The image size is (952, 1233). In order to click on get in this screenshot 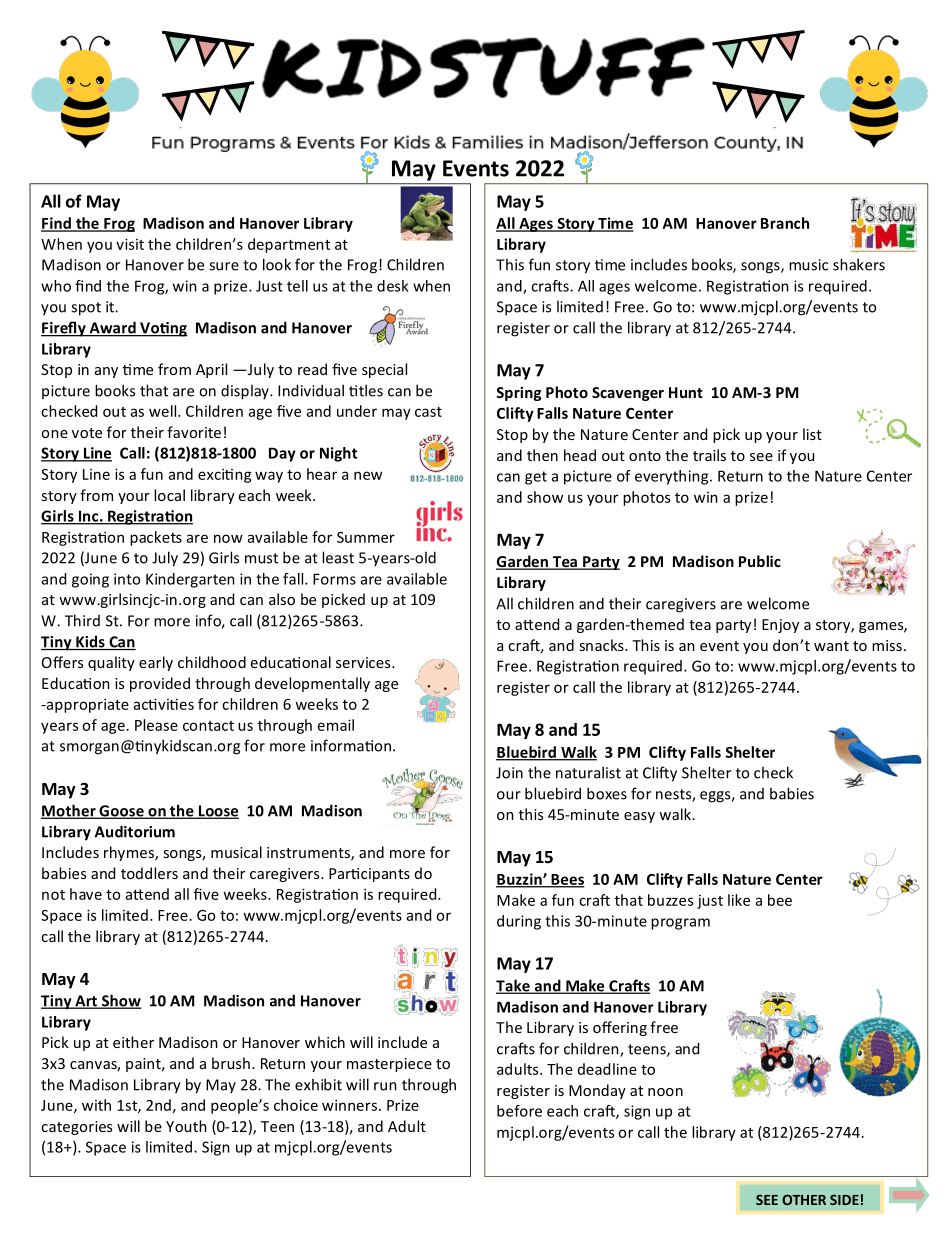, I will do `click(536, 478)`.
